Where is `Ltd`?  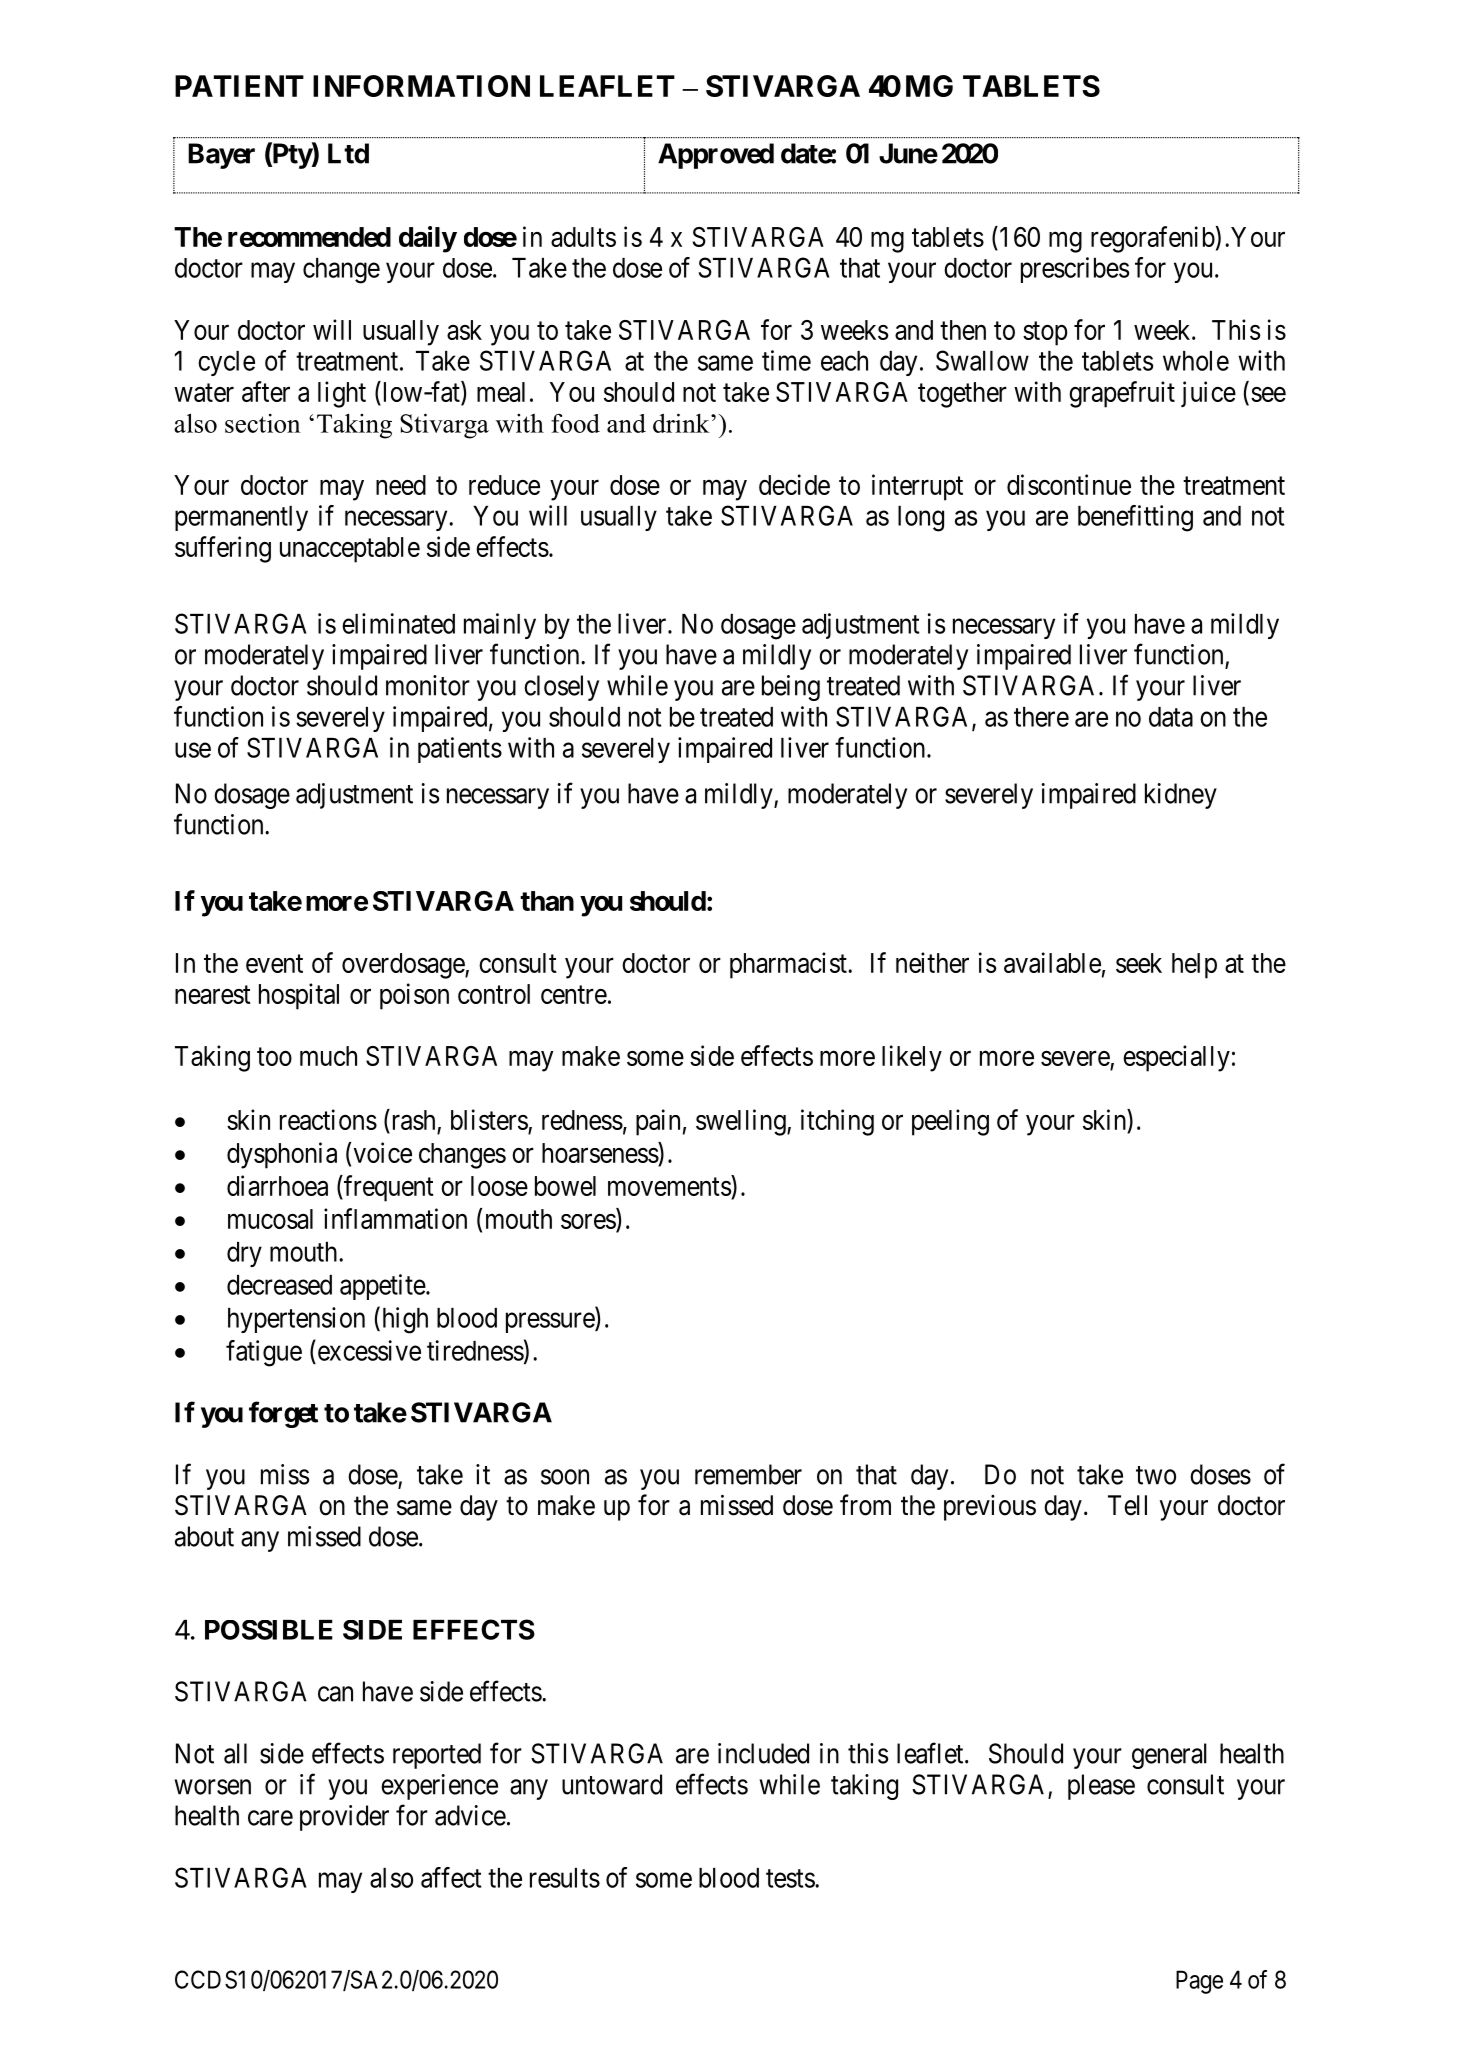
Ltd is located at coordinates (348, 153).
